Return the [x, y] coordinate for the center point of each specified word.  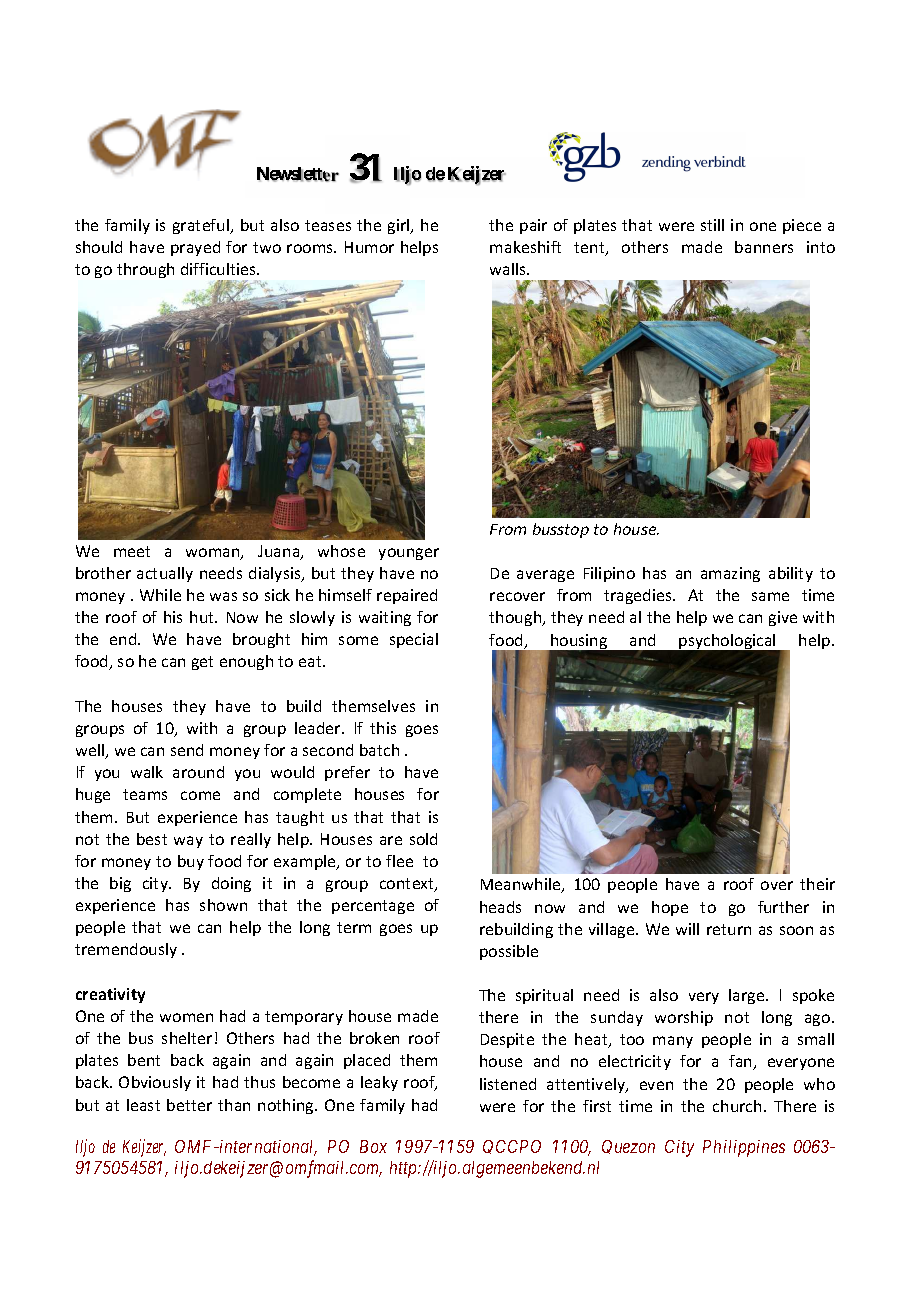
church [737, 1106]
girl [400, 226]
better [189, 1105]
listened [508, 1084]
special [414, 640]
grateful [202, 226]
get [202, 663]
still [712, 225]
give [783, 618]
